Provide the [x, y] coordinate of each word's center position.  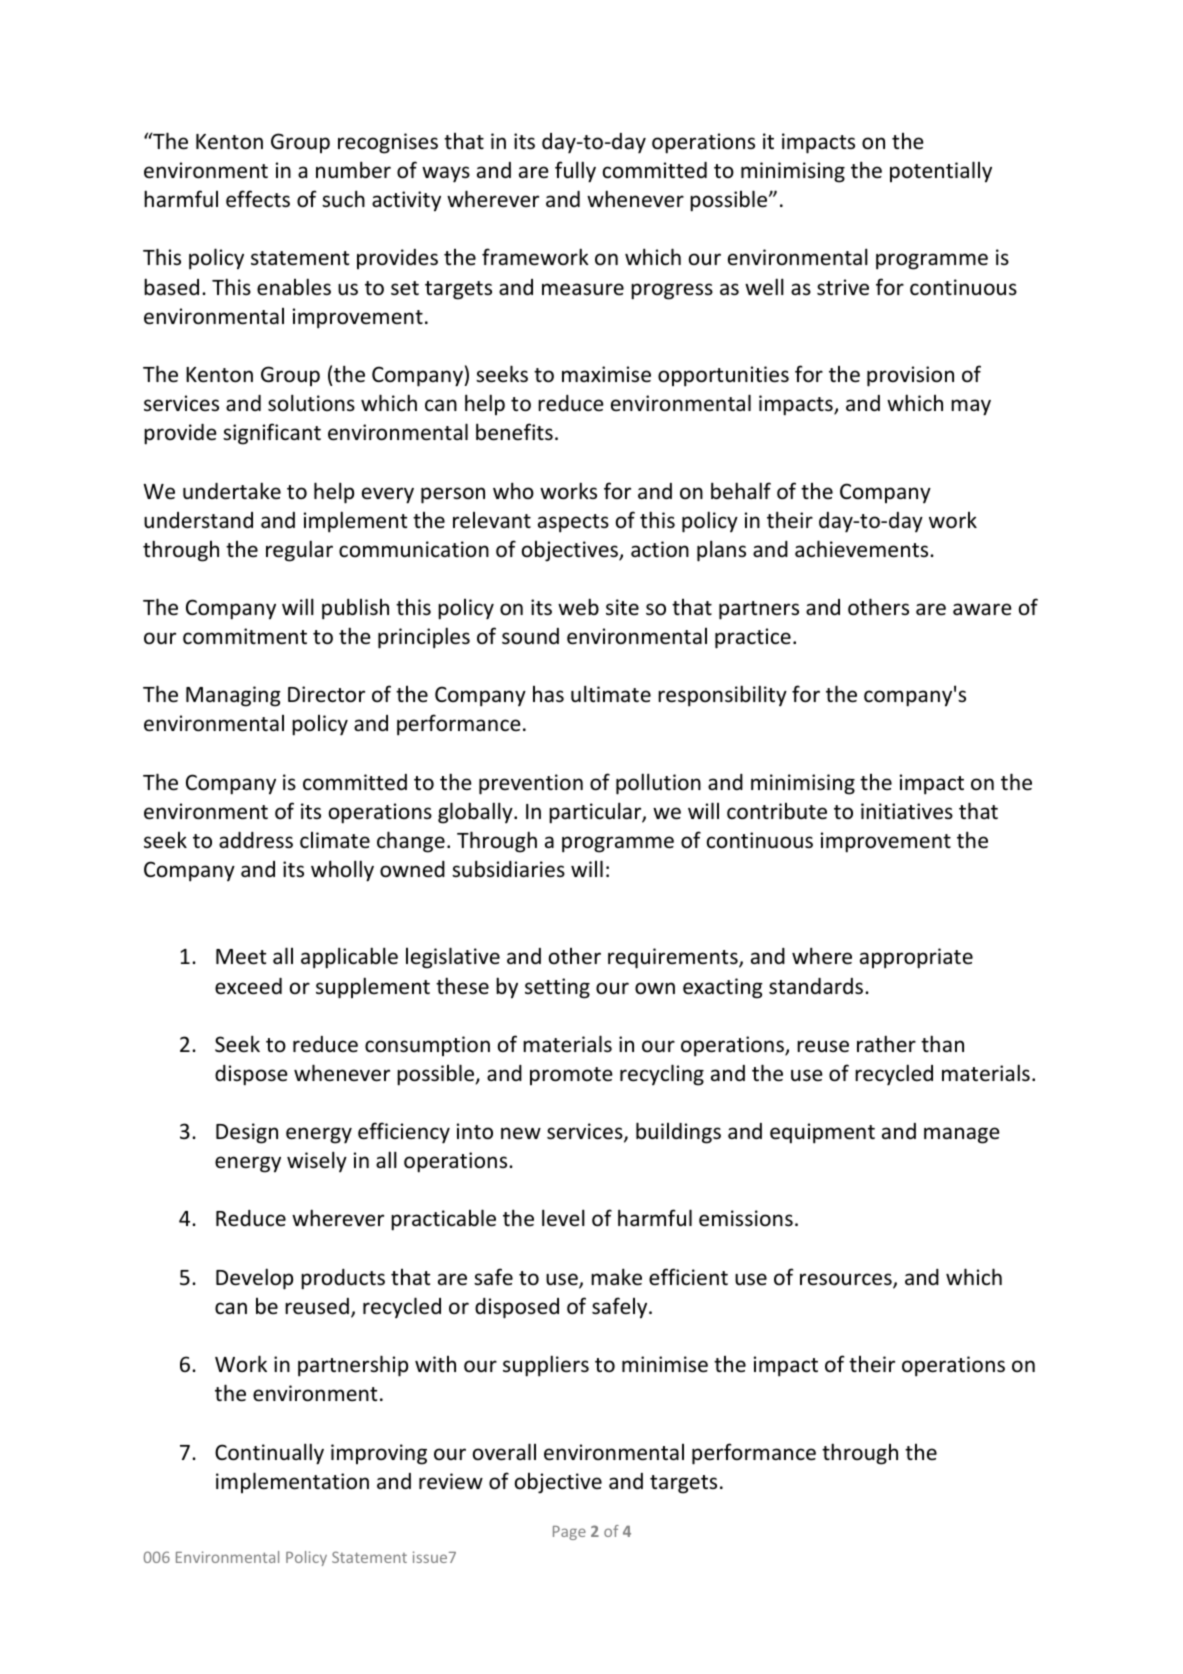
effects [258, 199]
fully [575, 172]
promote [571, 1076]
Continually [269, 1454]
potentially [941, 172]
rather [886, 1043]
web [578, 607]
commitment [245, 636]
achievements [863, 549]
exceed [248, 986]
